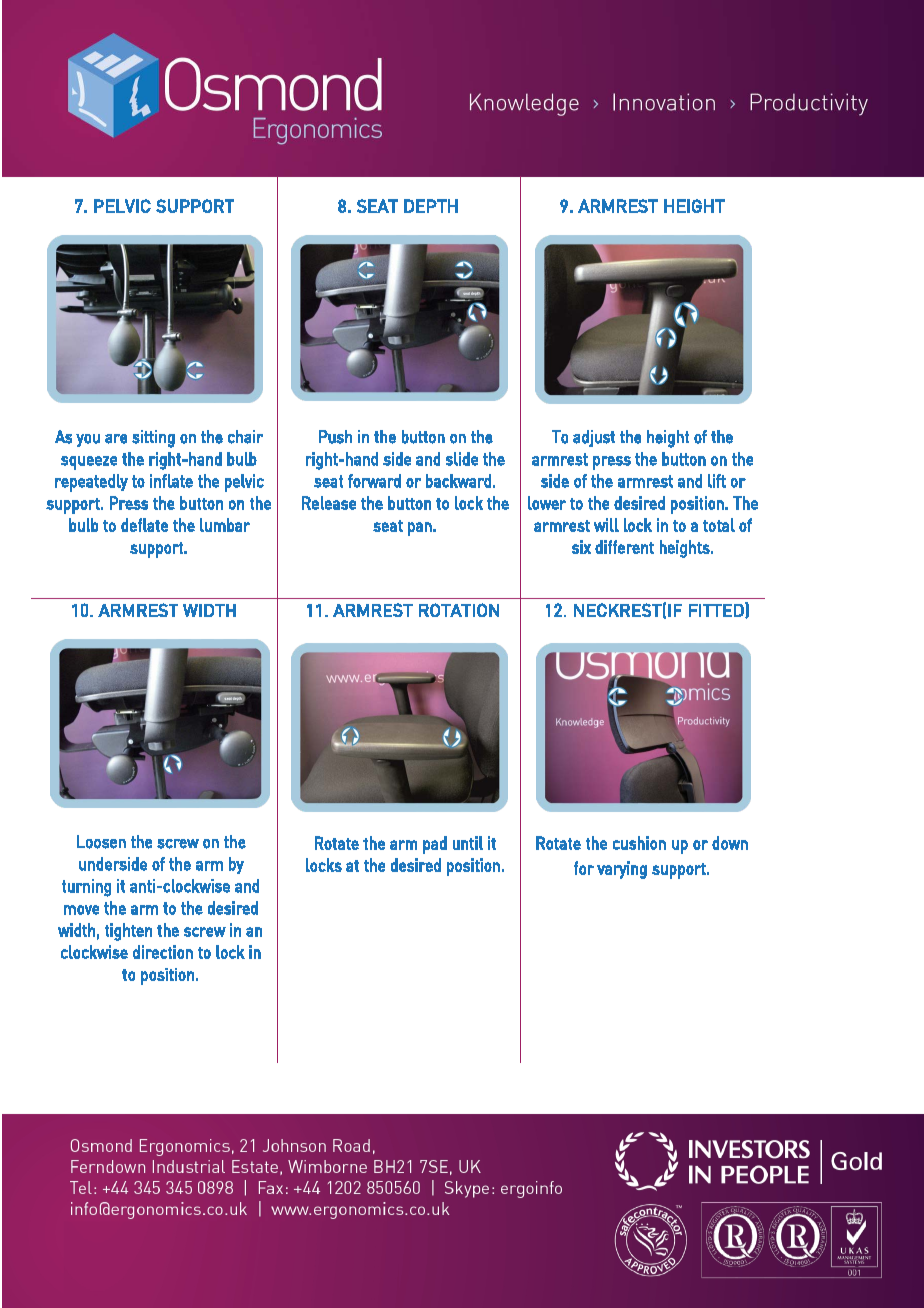 This screenshot has height=1308, width=924. Describe the element at coordinates (462, 459) in the screenshot. I see `slide` at that location.
